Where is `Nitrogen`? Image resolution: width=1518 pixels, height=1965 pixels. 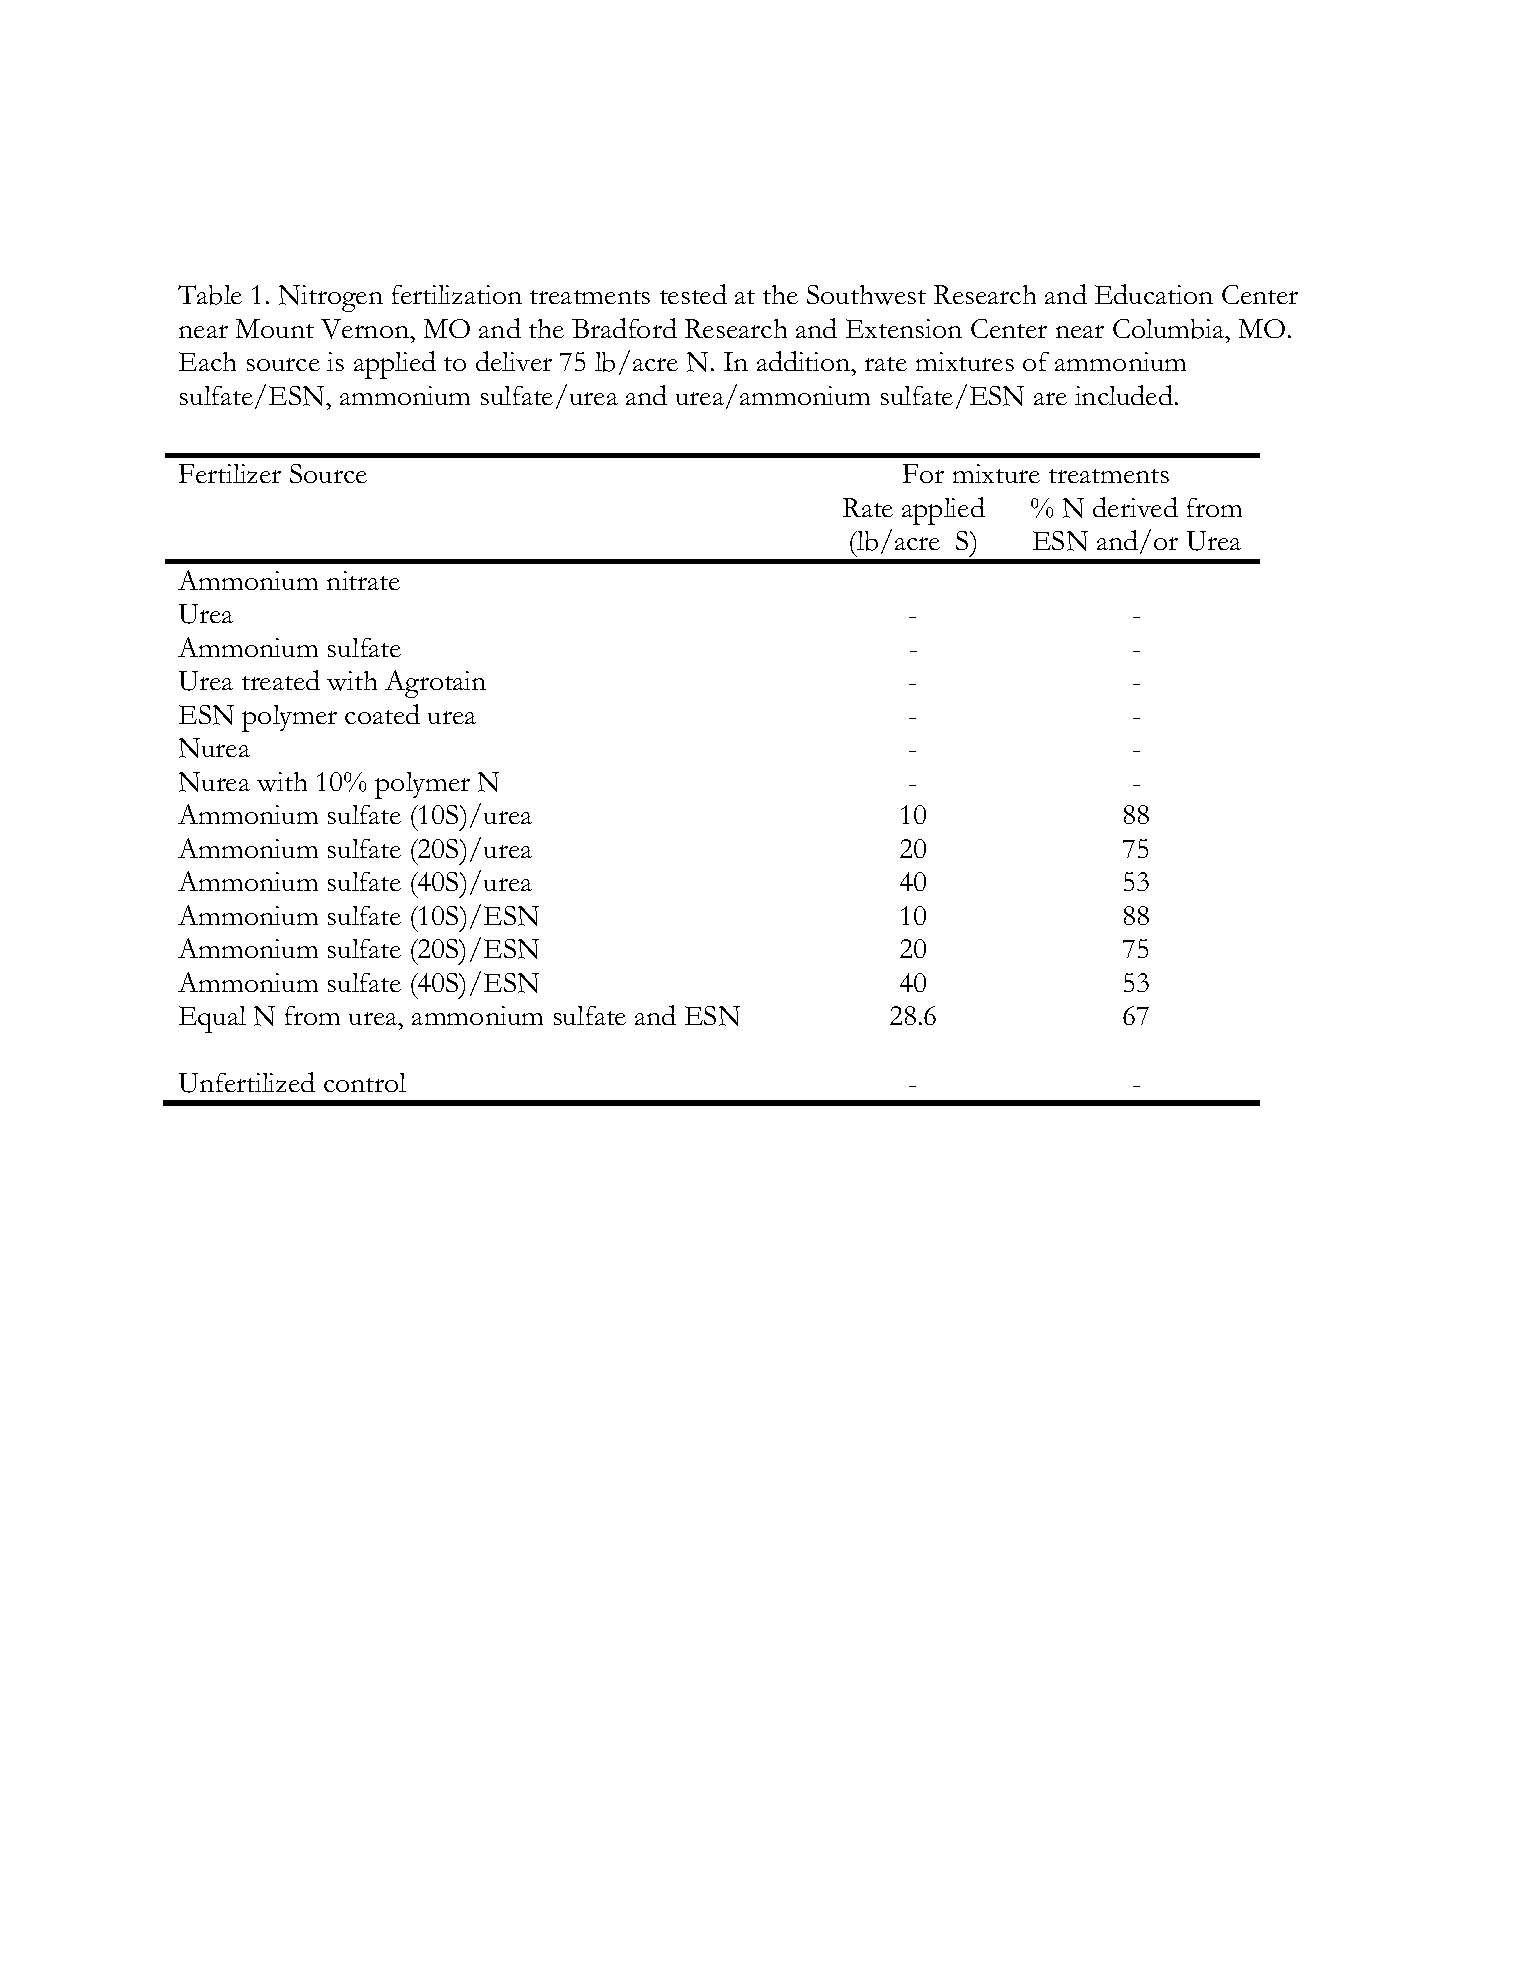 Nitrogen is located at coordinates (331, 298).
